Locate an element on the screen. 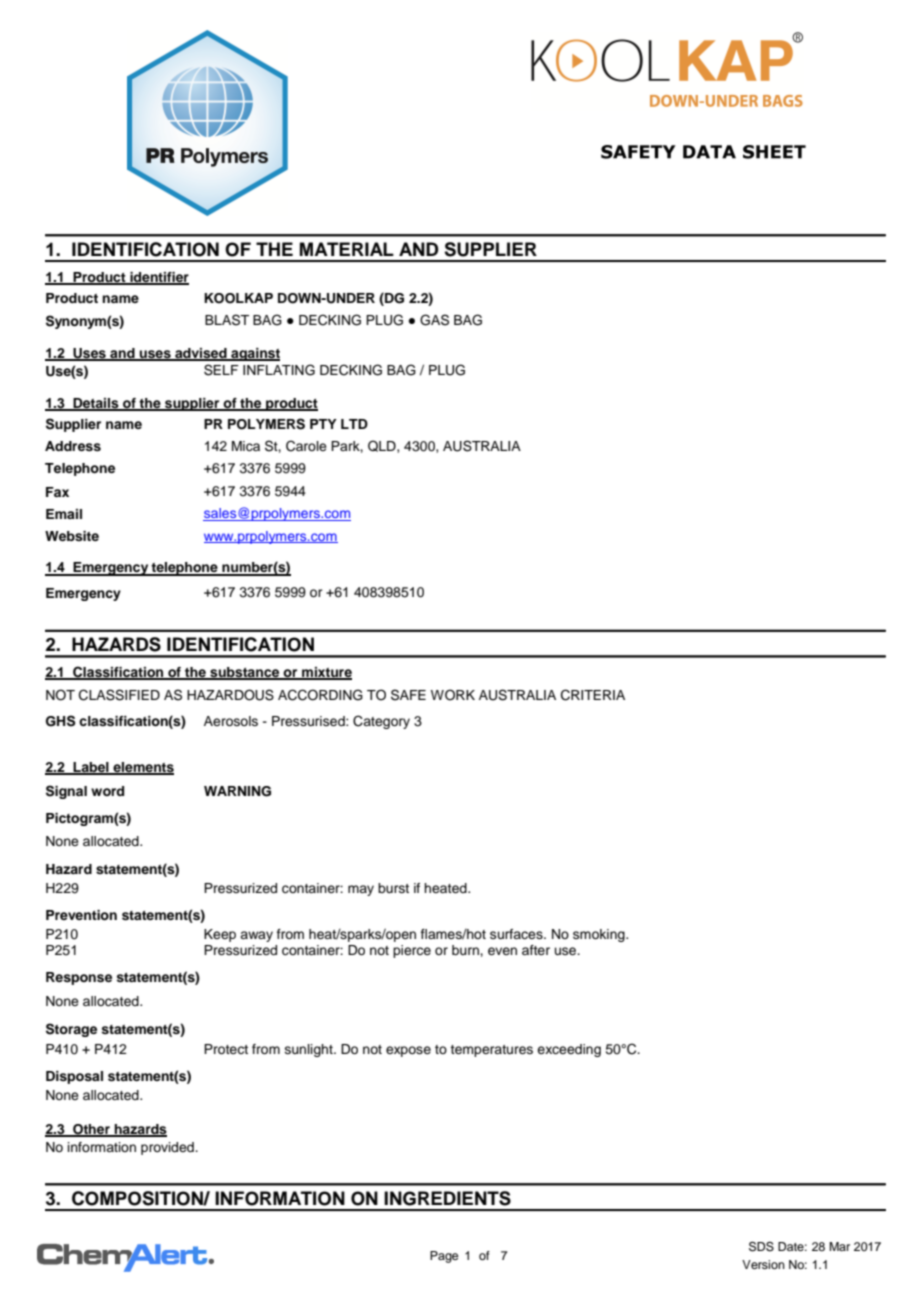  provided is located at coordinates (168, 1148).
